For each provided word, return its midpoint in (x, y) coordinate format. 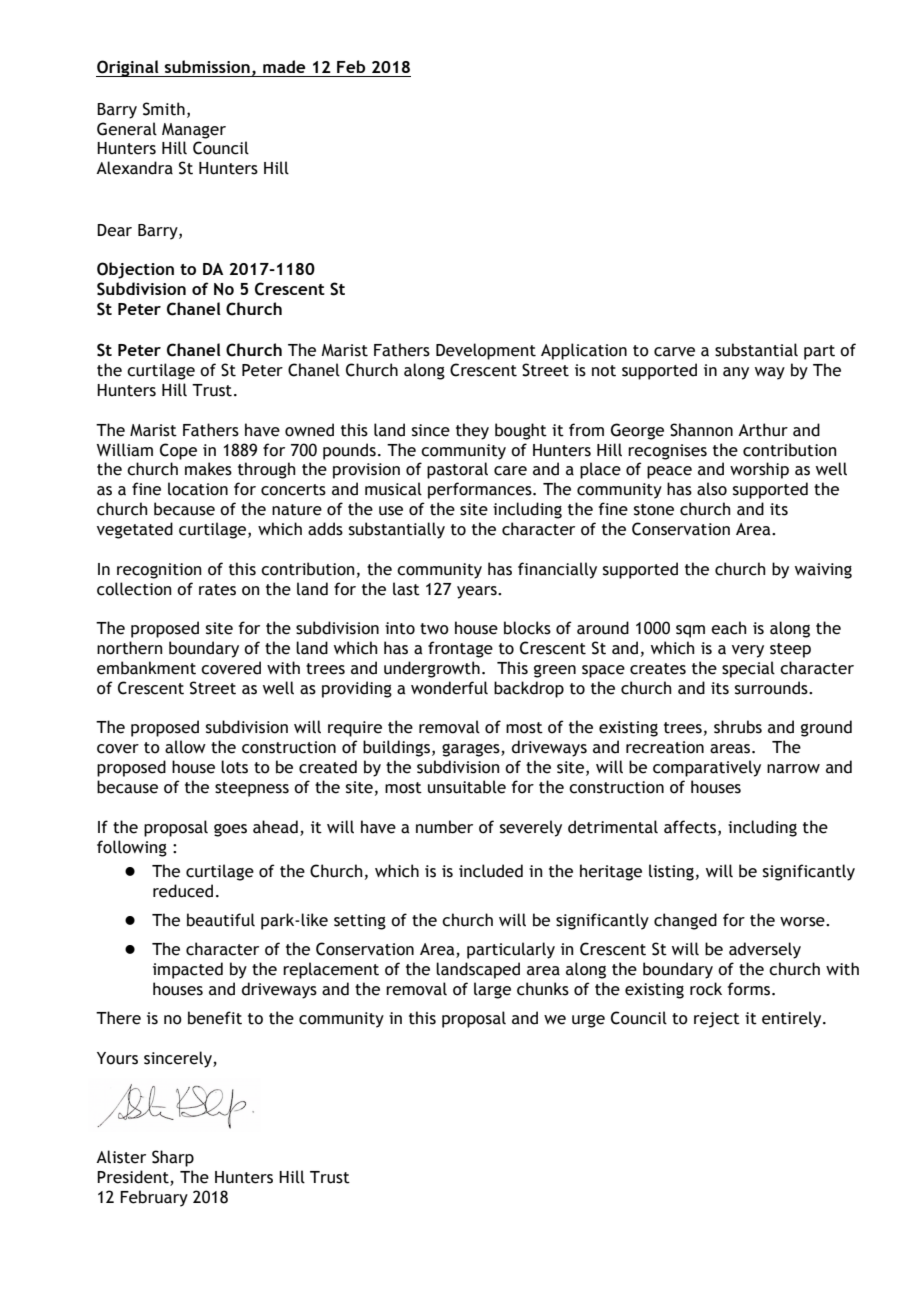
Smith (164, 109)
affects (691, 827)
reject (717, 1020)
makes (208, 469)
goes (230, 830)
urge (588, 1021)
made (284, 66)
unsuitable (467, 787)
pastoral (457, 470)
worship (759, 470)
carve (674, 352)
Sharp (173, 1158)
